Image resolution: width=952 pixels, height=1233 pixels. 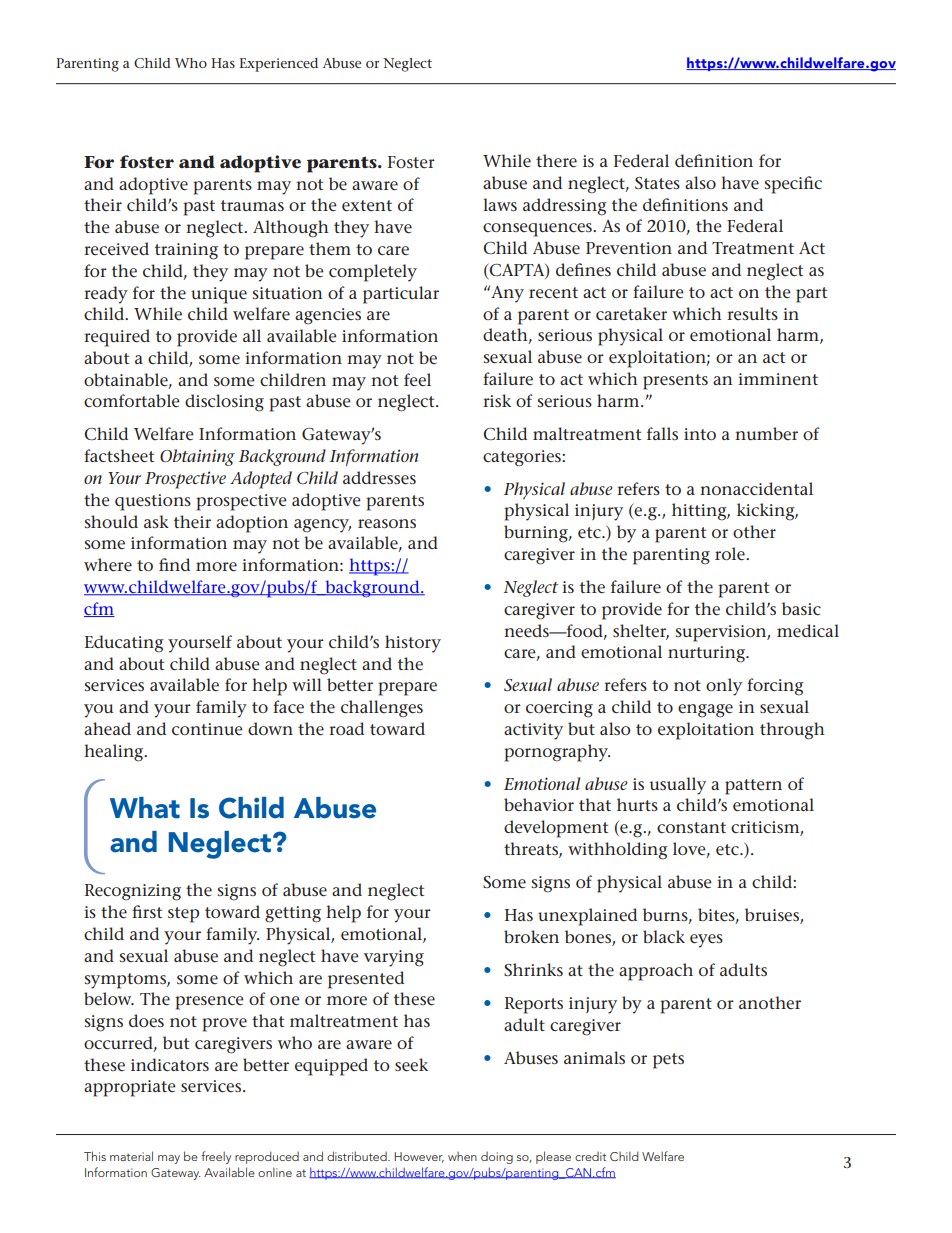 What do you see at coordinates (657, 183) in the page?
I see `States` at bounding box center [657, 183].
